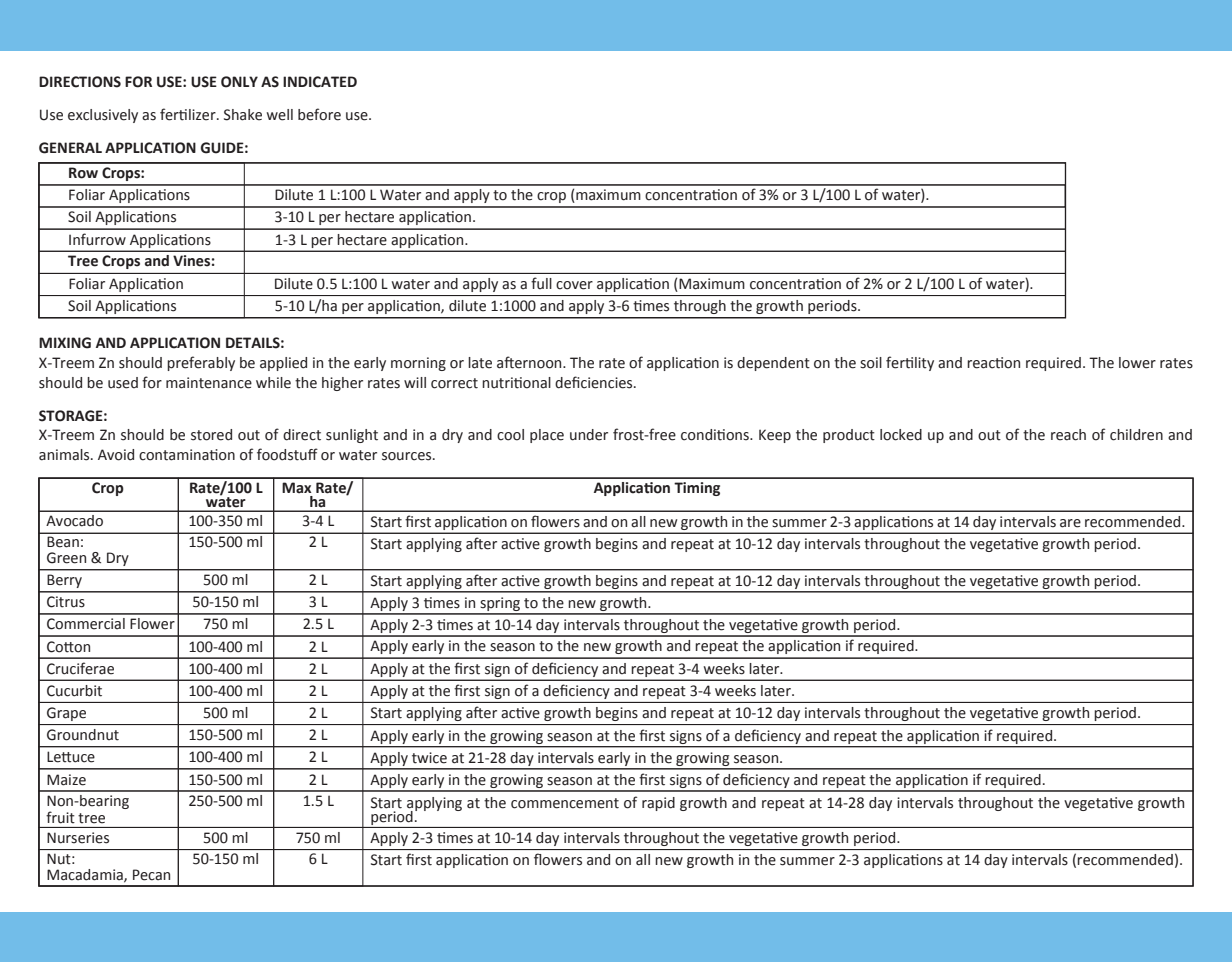  What do you see at coordinates (574, 285) in the document?
I see `cover` at bounding box center [574, 285].
